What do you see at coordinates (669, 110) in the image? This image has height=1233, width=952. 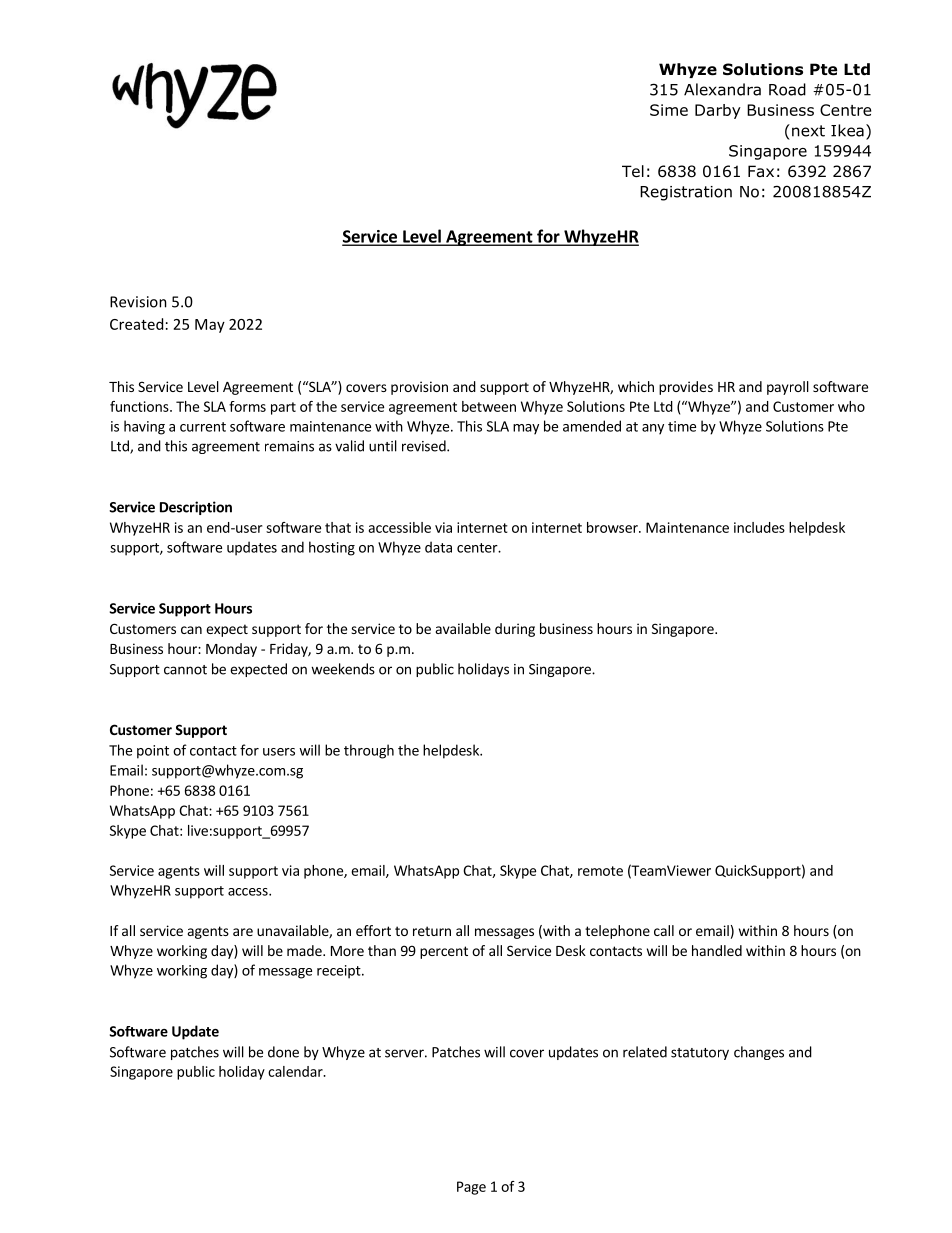 I see `Sime` at bounding box center [669, 110].
